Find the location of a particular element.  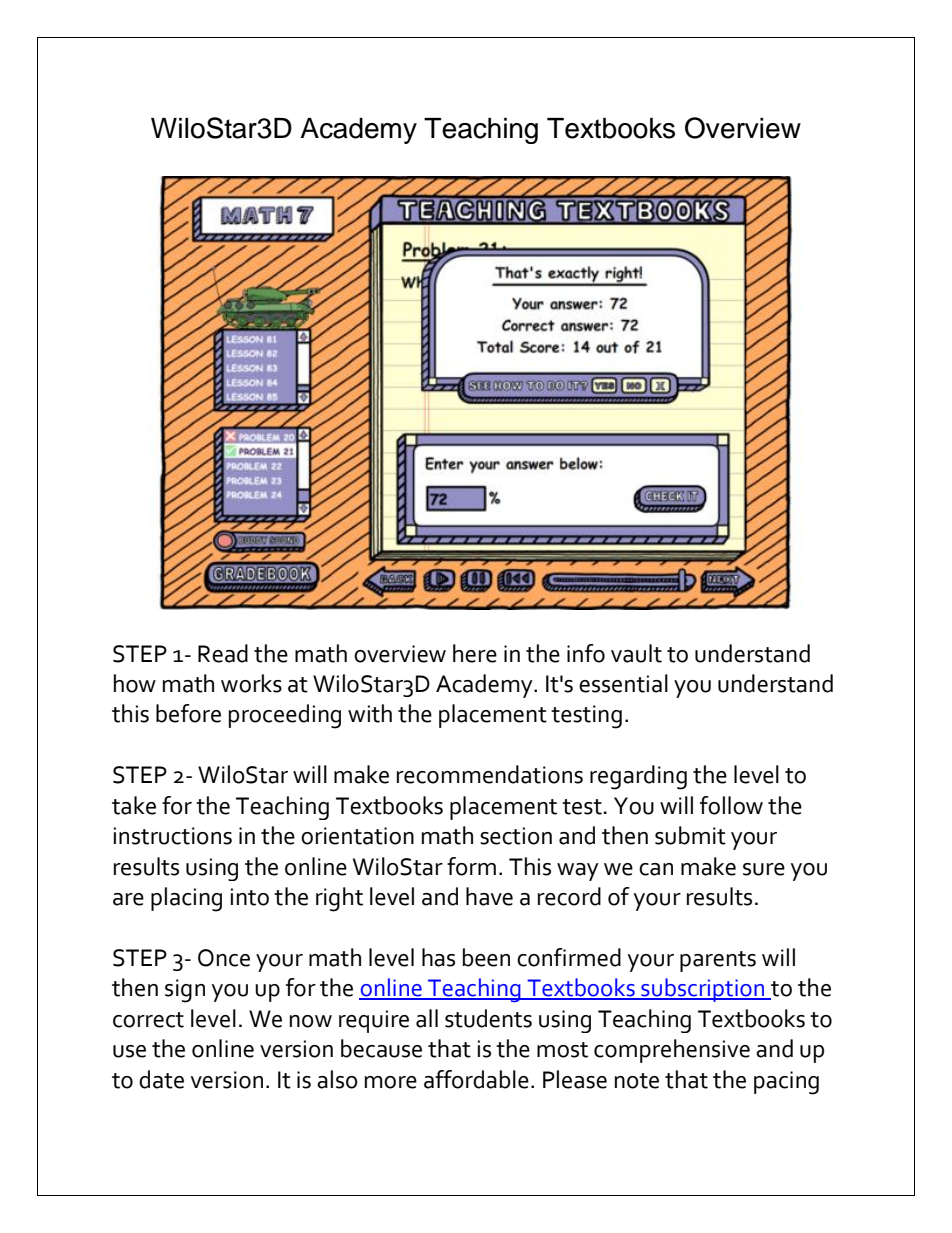

date is located at coordinates (161, 1079).
